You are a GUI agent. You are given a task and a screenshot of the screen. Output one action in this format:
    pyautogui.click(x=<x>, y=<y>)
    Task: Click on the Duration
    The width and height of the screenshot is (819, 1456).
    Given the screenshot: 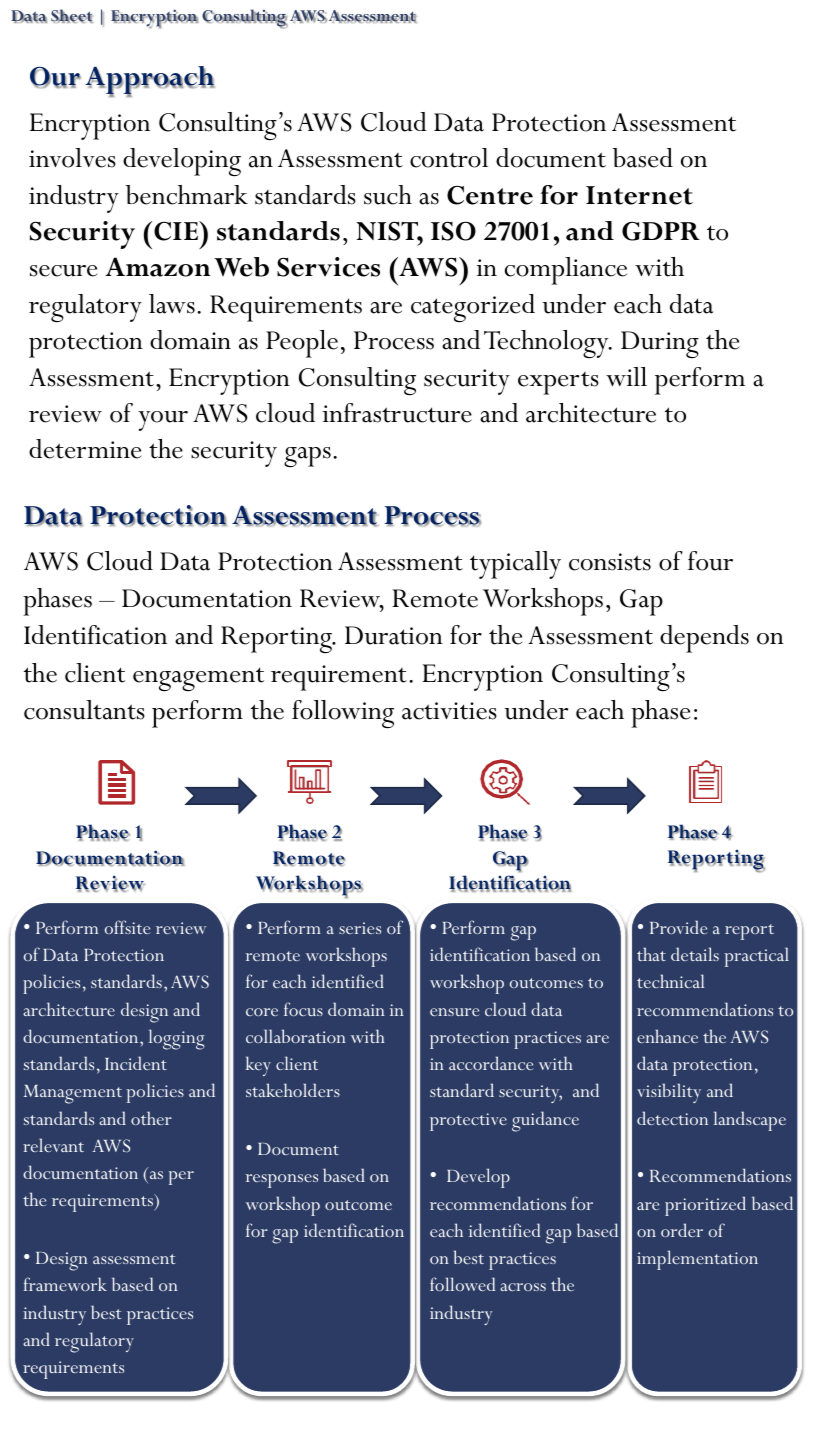 What is the action you would take?
    pyautogui.click(x=394, y=635)
